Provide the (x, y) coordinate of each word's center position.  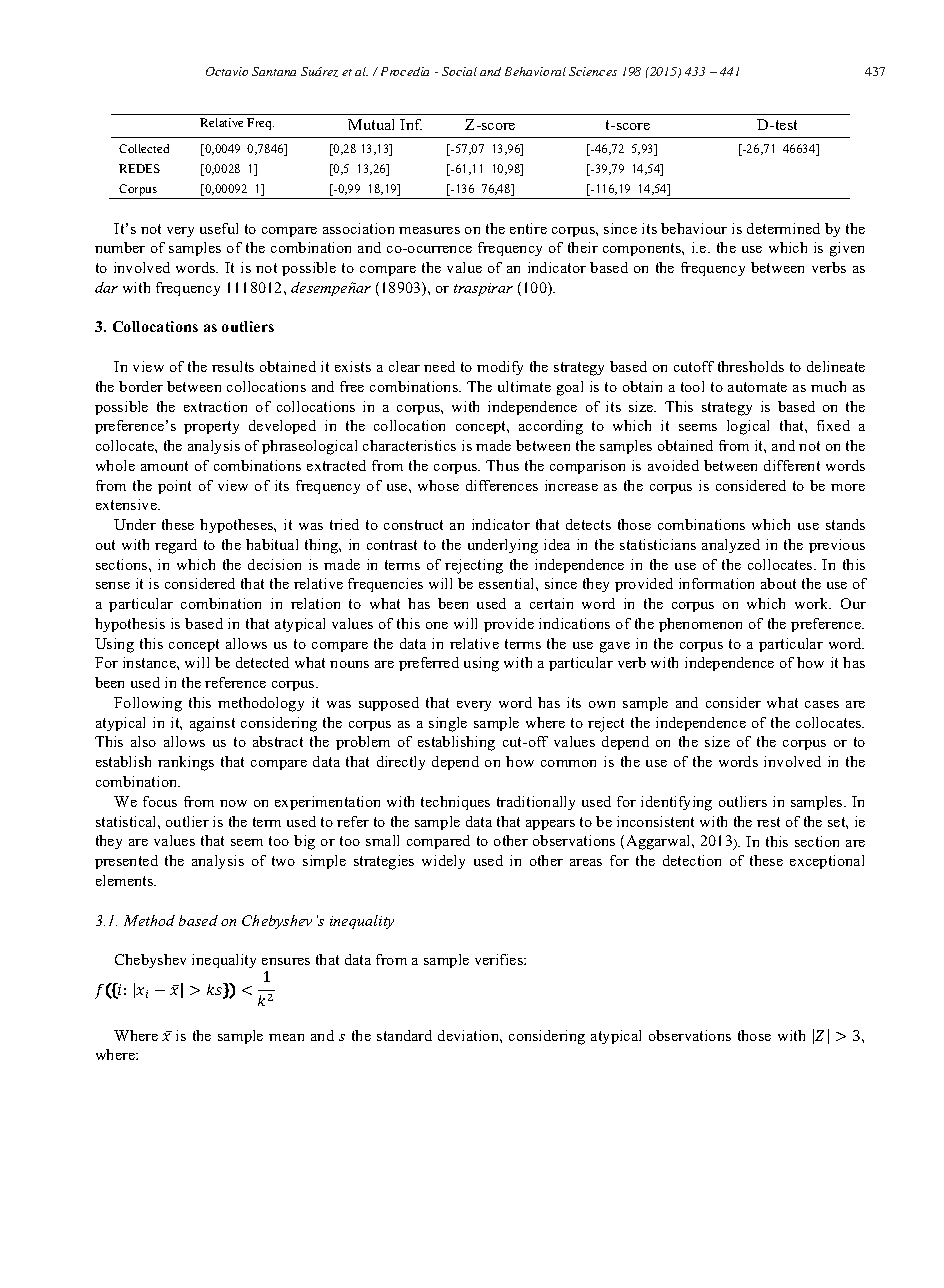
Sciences (593, 71)
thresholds (751, 366)
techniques (455, 803)
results (233, 366)
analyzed (731, 546)
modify (500, 368)
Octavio (227, 71)
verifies (500, 959)
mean (286, 1037)
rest (768, 822)
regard (176, 546)
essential (508, 583)
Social (459, 71)
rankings (186, 763)
